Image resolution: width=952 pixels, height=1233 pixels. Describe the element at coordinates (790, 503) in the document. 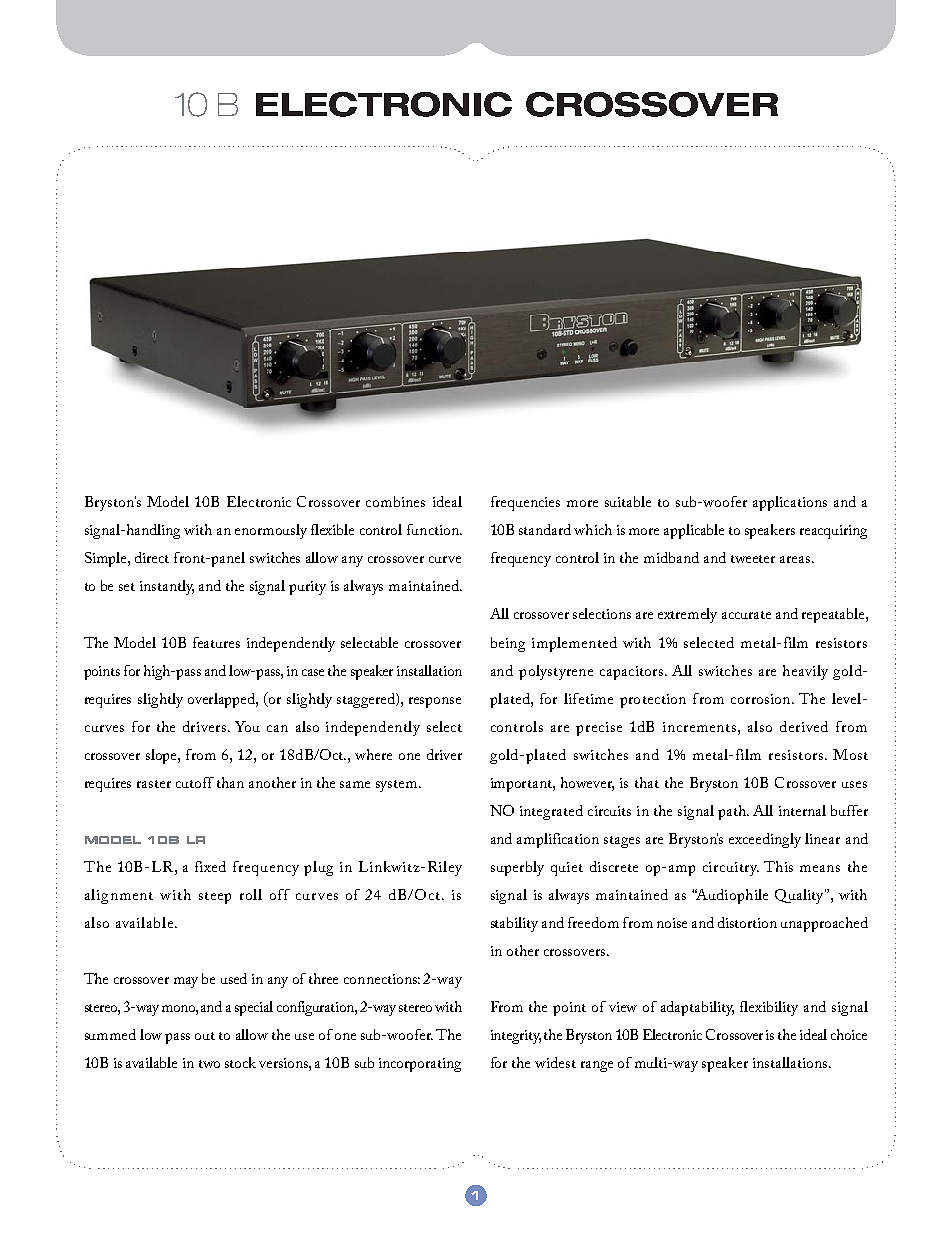

I see `applications` at that location.
